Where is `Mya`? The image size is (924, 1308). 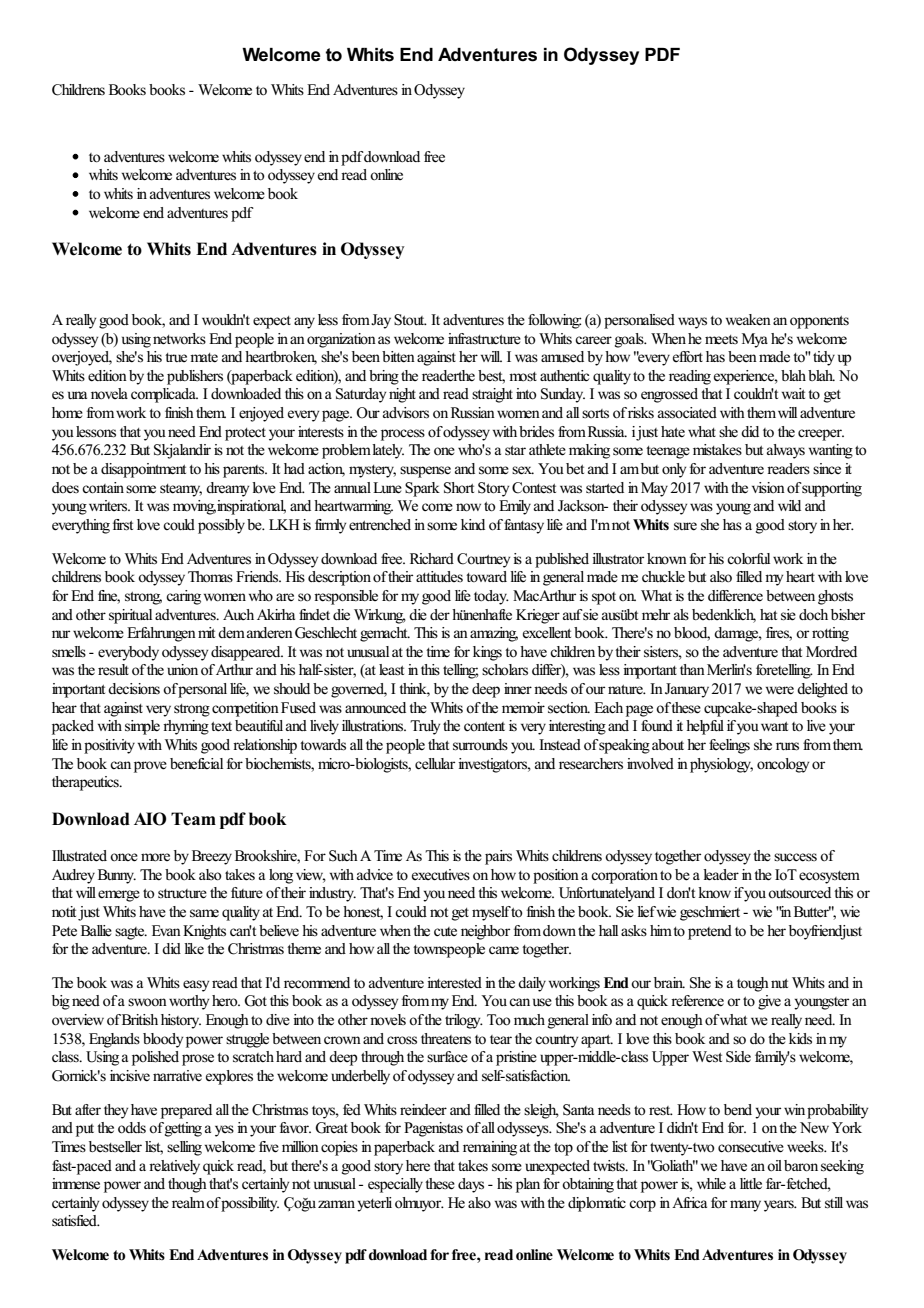
Mya is located at coordinates (755, 340).
